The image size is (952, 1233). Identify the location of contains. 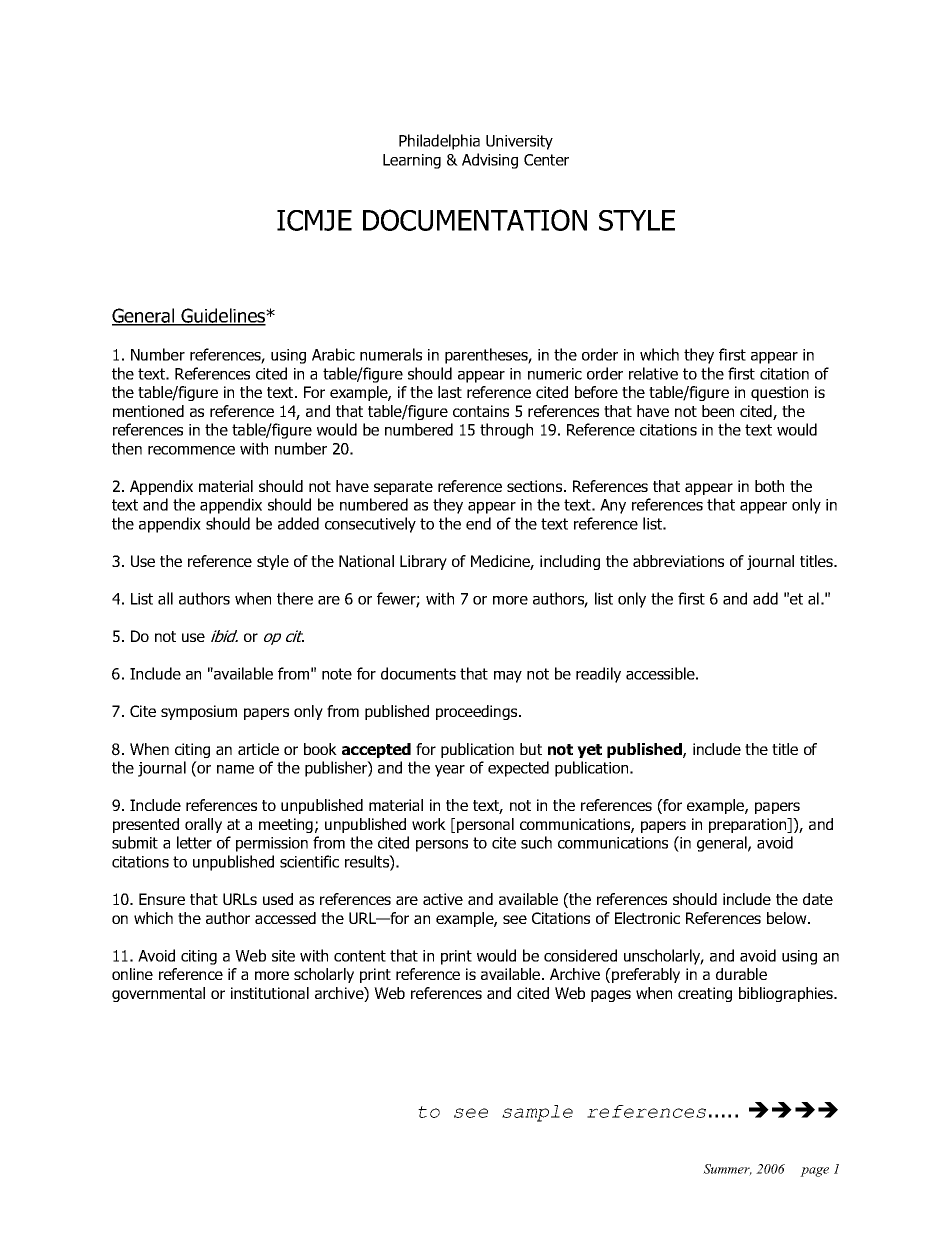
(481, 411).
